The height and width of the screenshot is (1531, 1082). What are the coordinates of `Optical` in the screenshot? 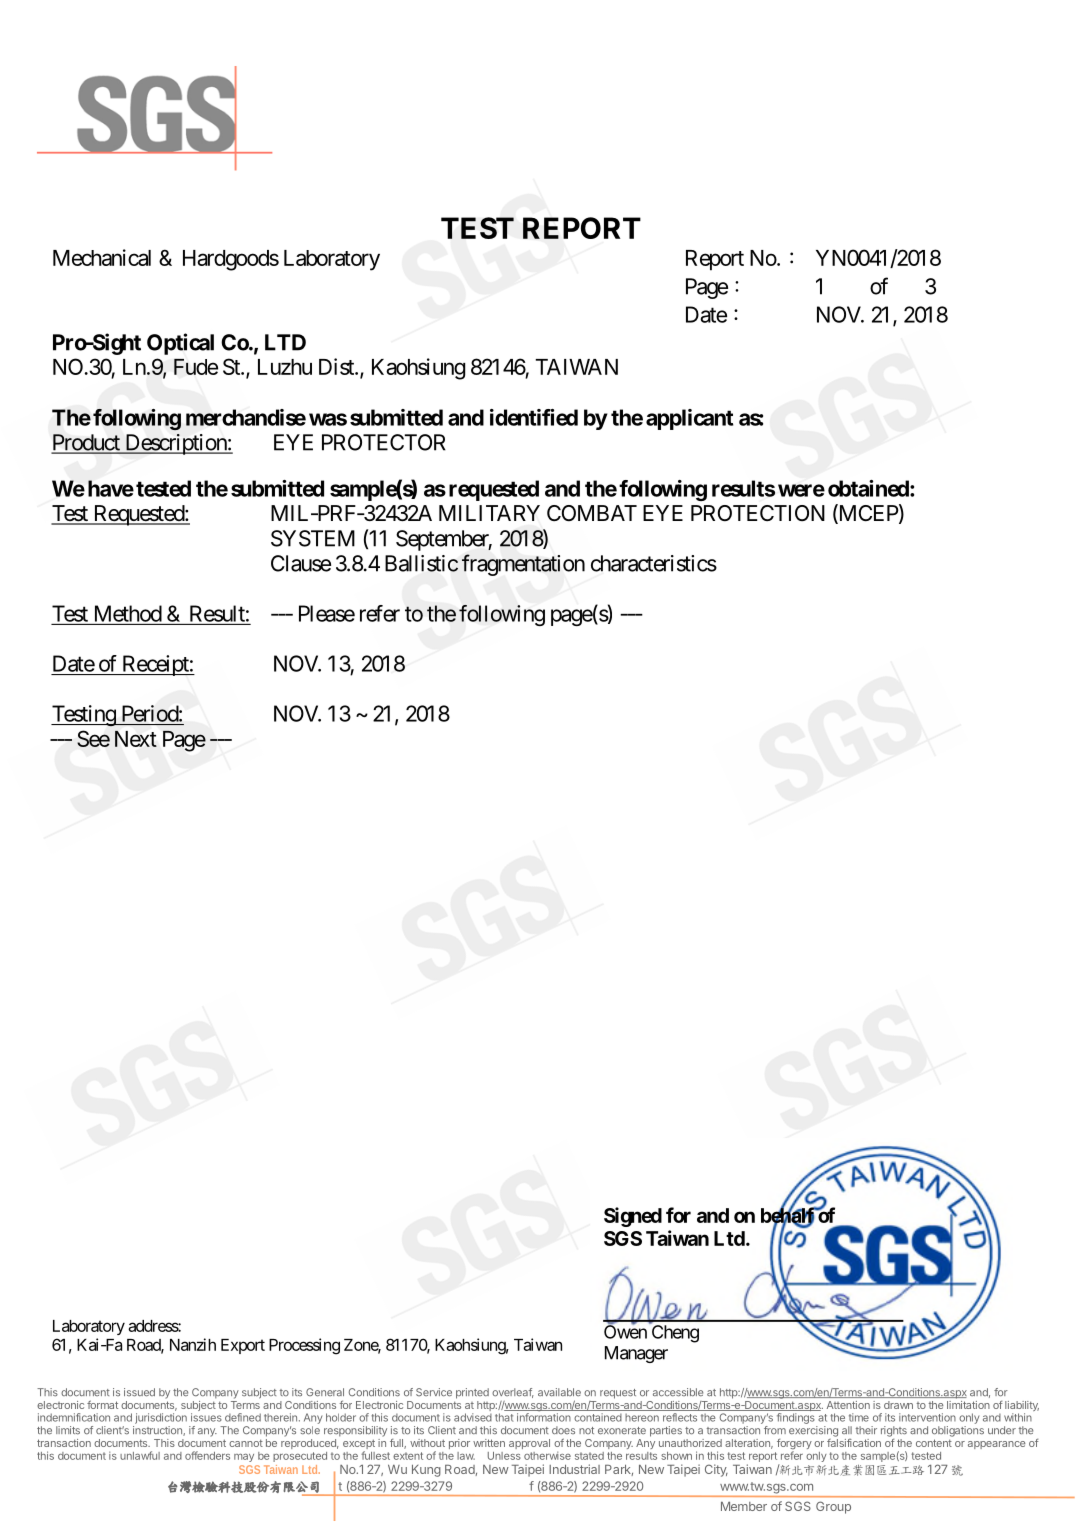 It's located at (180, 344).
